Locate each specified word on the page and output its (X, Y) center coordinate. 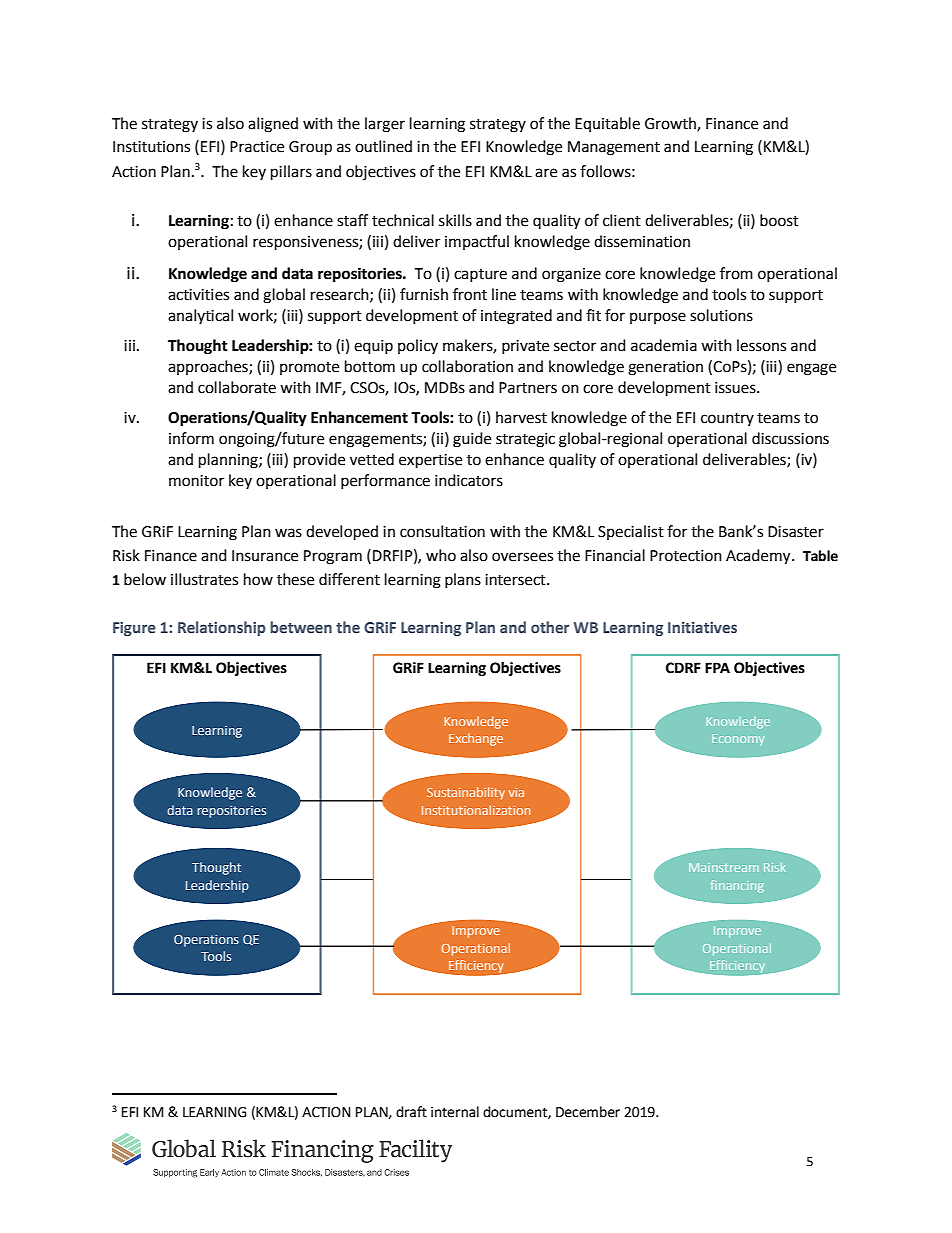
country (727, 419)
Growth (671, 124)
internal (455, 1112)
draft (411, 1112)
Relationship (222, 628)
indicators (469, 480)
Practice (257, 147)
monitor (196, 481)
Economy (738, 739)
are (546, 173)
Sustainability (466, 793)
